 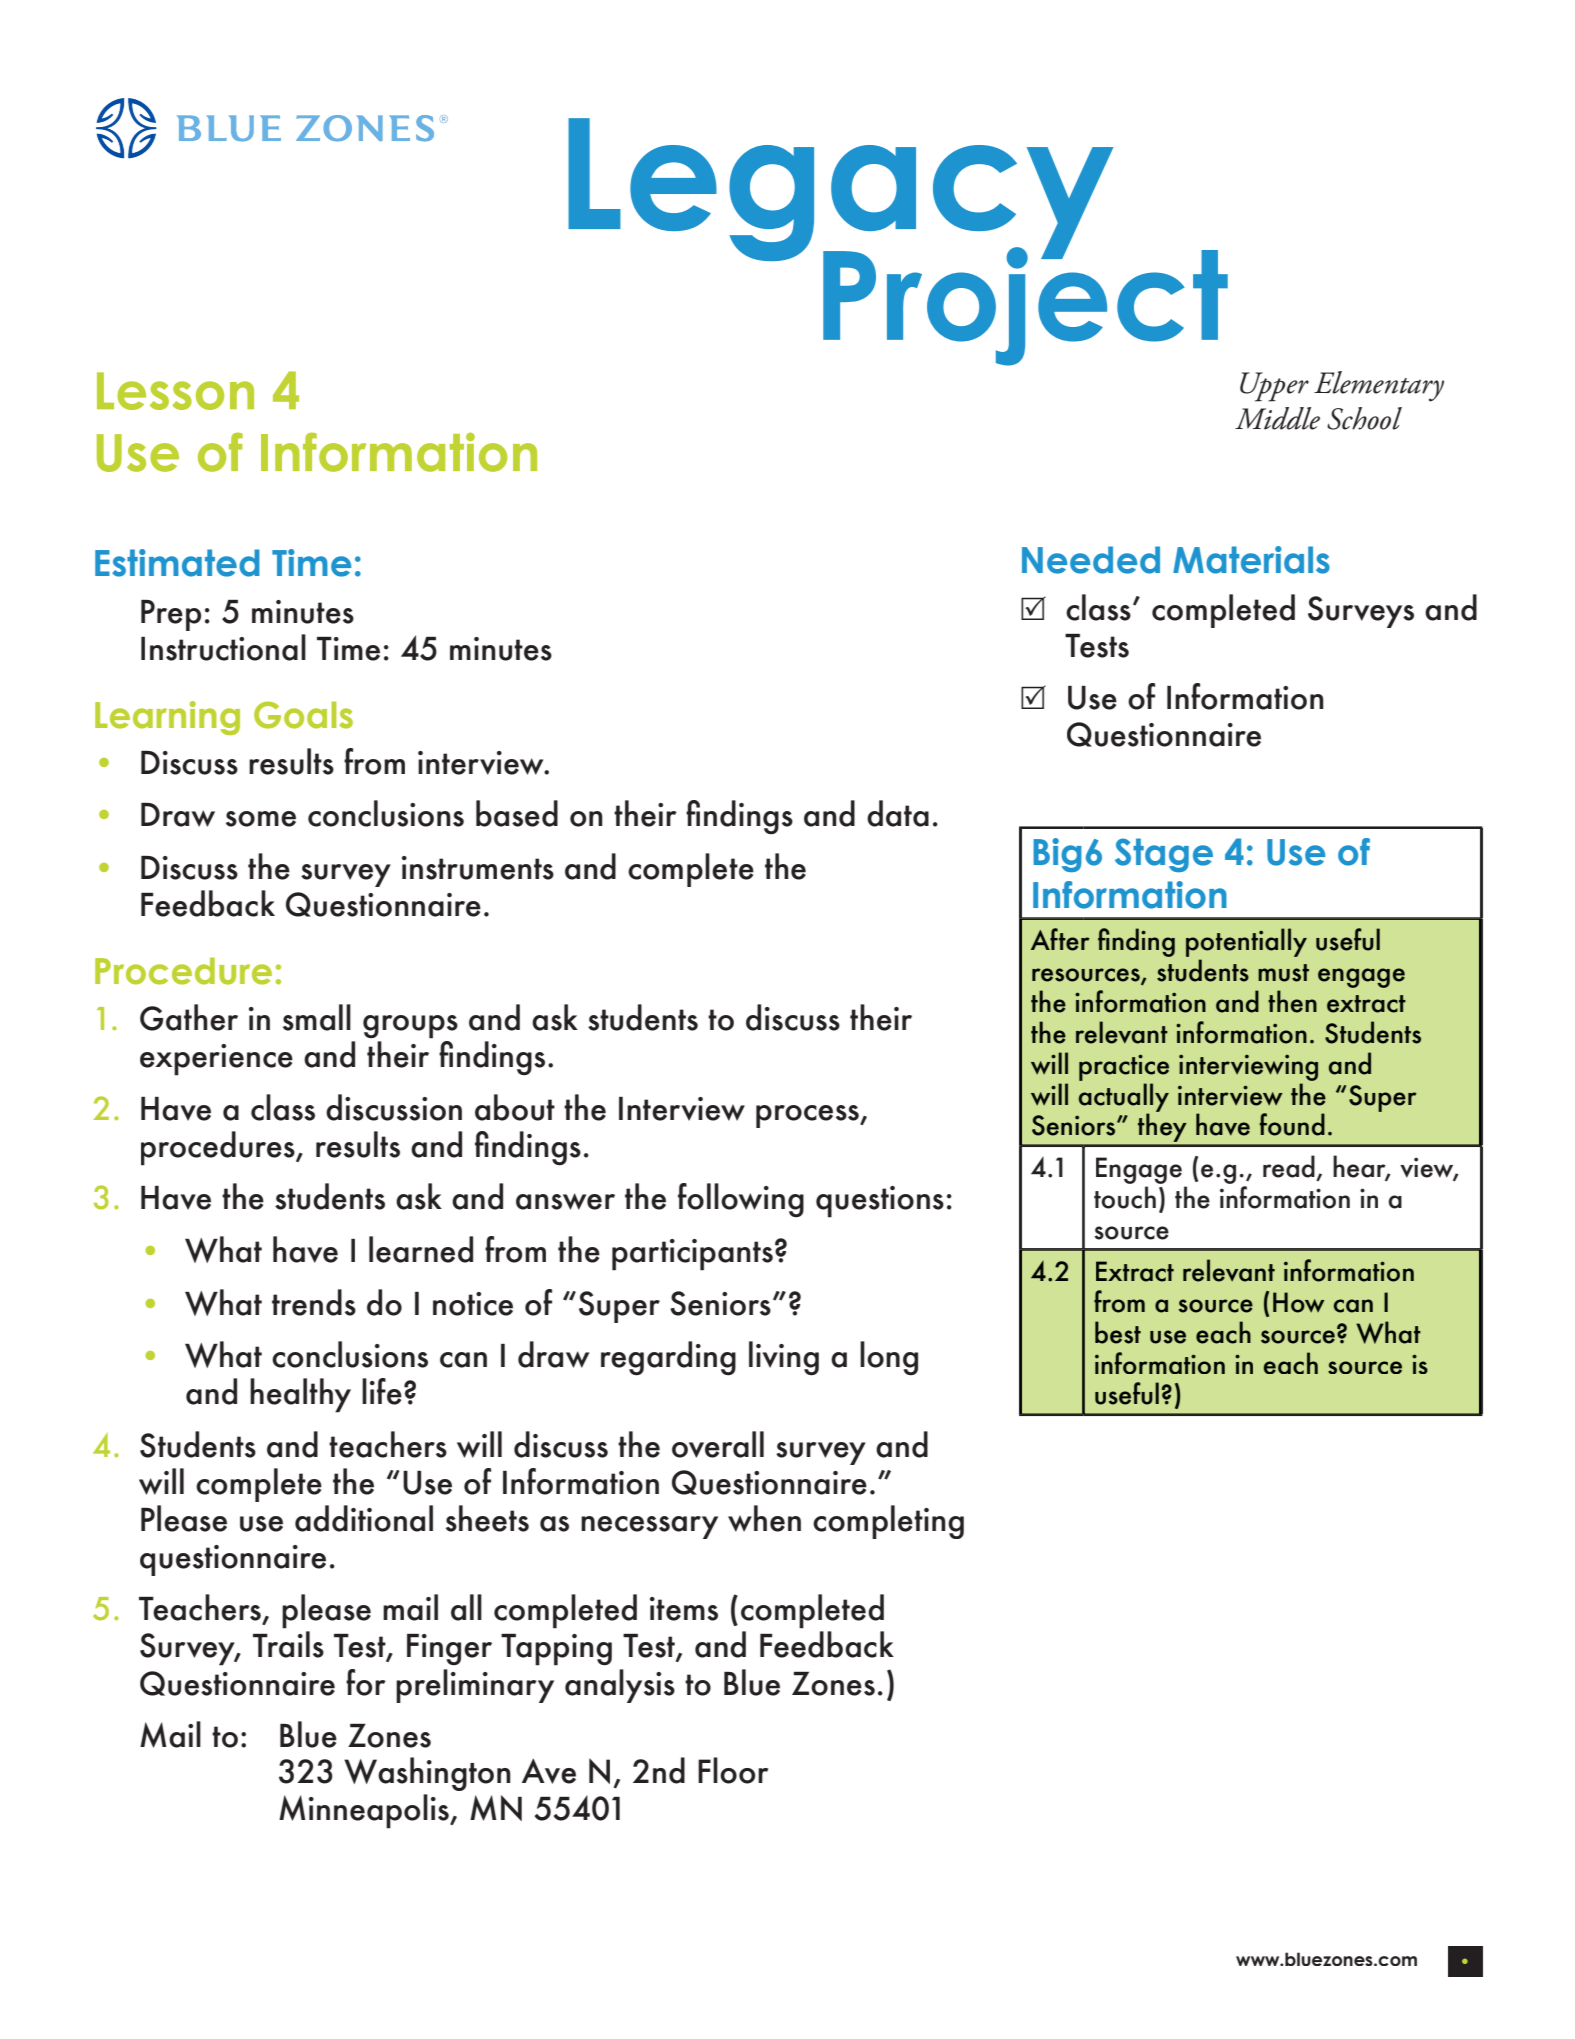 What do you see at coordinates (365, 1811) in the screenshot?
I see `Minneapolis` at bounding box center [365, 1811].
